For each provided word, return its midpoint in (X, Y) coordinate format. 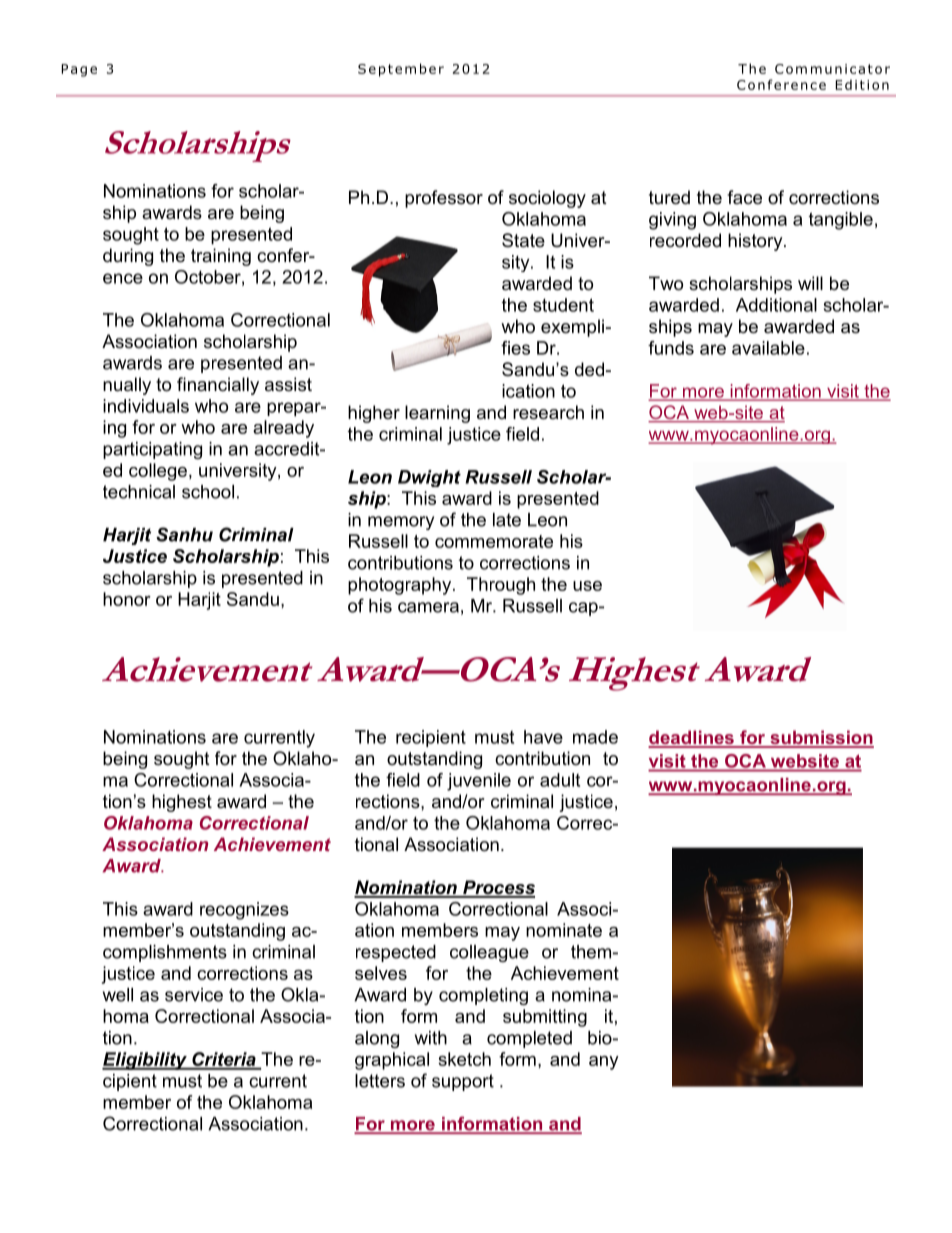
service (194, 995)
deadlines (692, 738)
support (463, 1082)
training (221, 257)
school (208, 492)
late (507, 520)
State (523, 240)
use (587, 586)
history (756, 242)
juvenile (479, 782)
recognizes (244, 911)
